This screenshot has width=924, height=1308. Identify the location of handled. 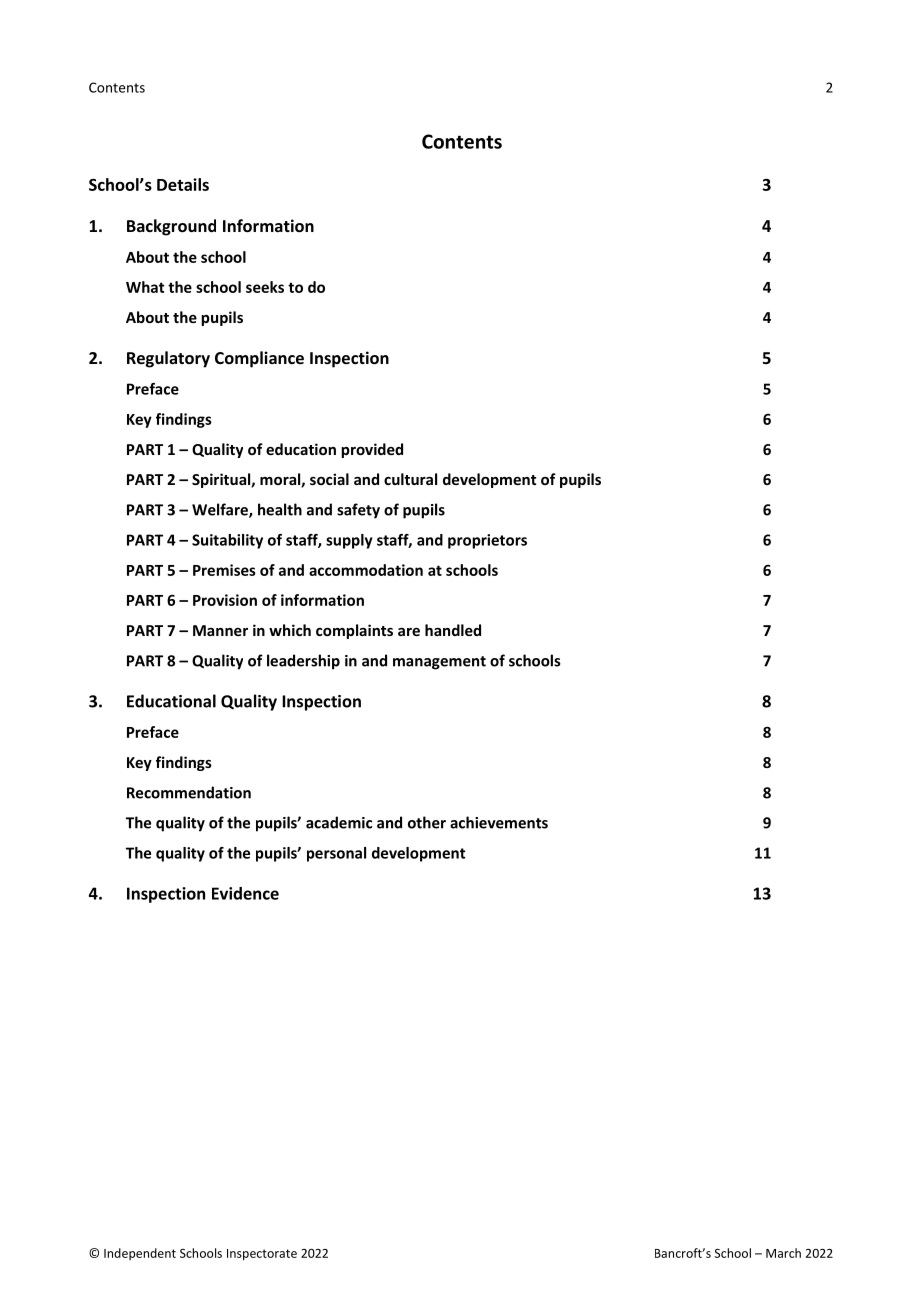
(453, 630).
